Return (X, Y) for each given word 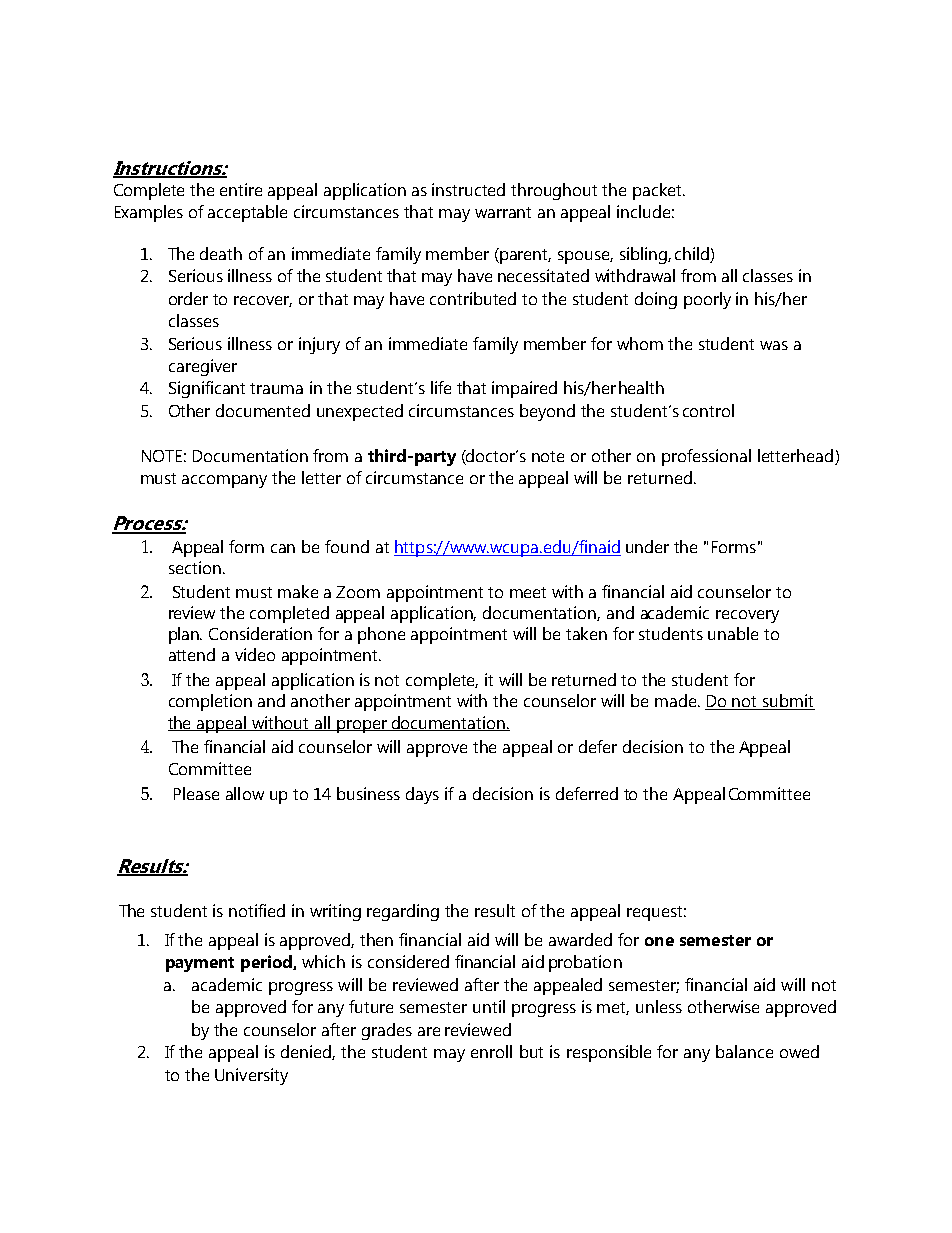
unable (733, 633)
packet (658, 191)
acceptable (247, 213)
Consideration (260, 633)
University (251, 1076)
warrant (503, 212)
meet (528, 592)
